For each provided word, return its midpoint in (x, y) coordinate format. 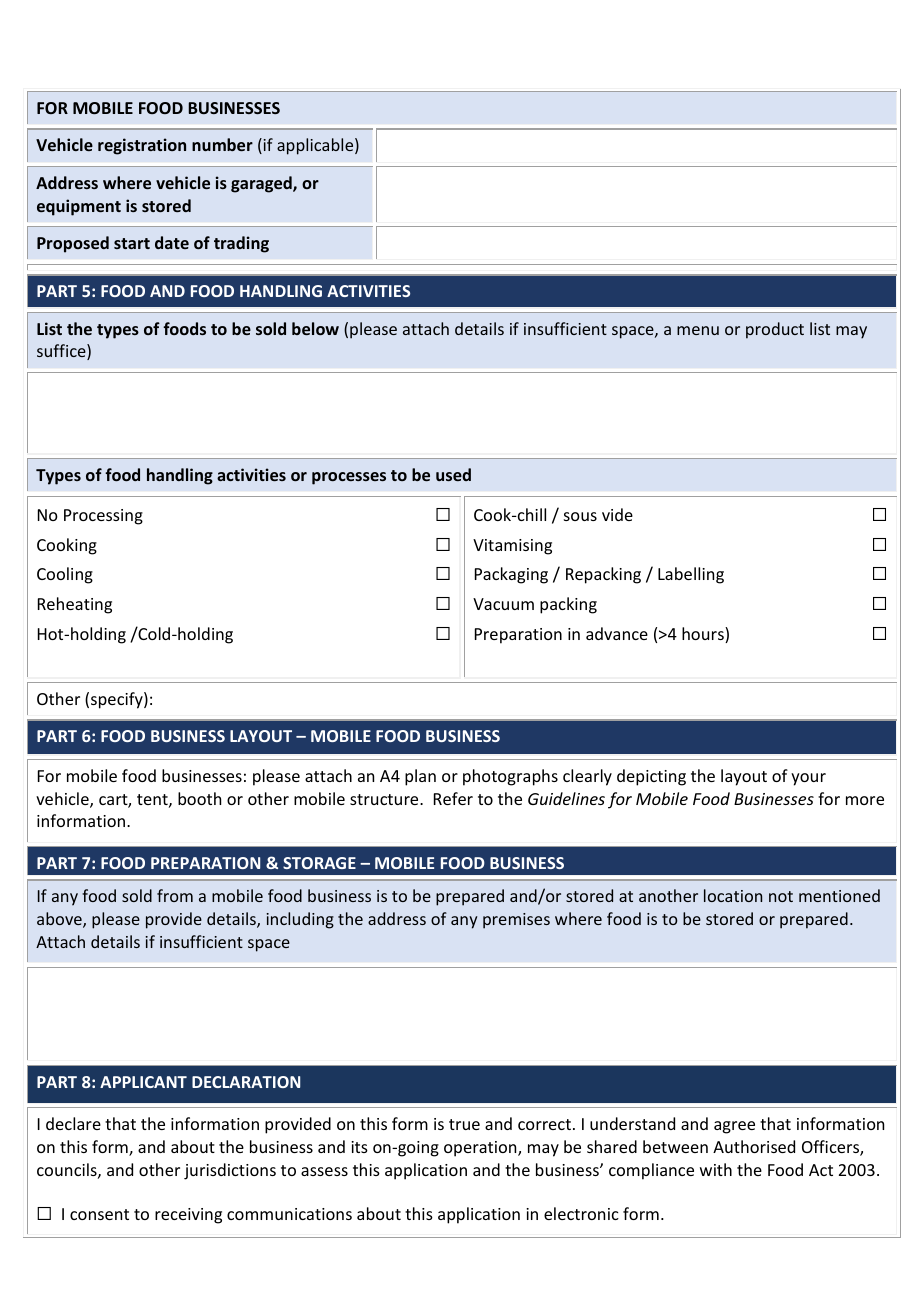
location (733, 895)
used (453, 474)
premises (516, 921)
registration (142, 146)
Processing (103, 517)
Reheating (75, 605)
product (775, 330)
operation (481, 1149)
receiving (188, 1216)
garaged (262, 184)
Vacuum (503, 604)
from (175, 895)
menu (698, 330)
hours (704, 635)
